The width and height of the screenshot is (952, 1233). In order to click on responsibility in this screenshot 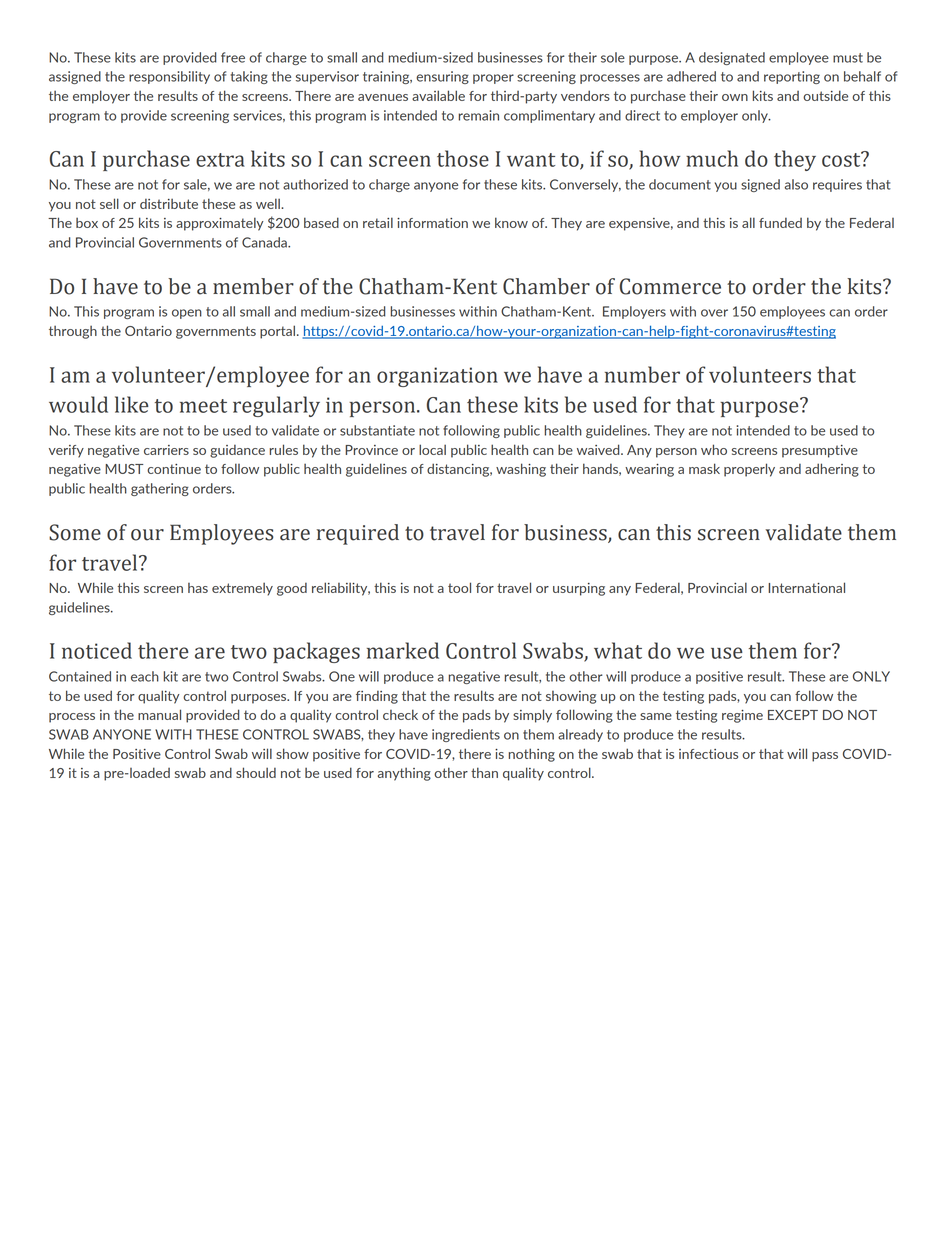, I will do `click(169, 77)`.
